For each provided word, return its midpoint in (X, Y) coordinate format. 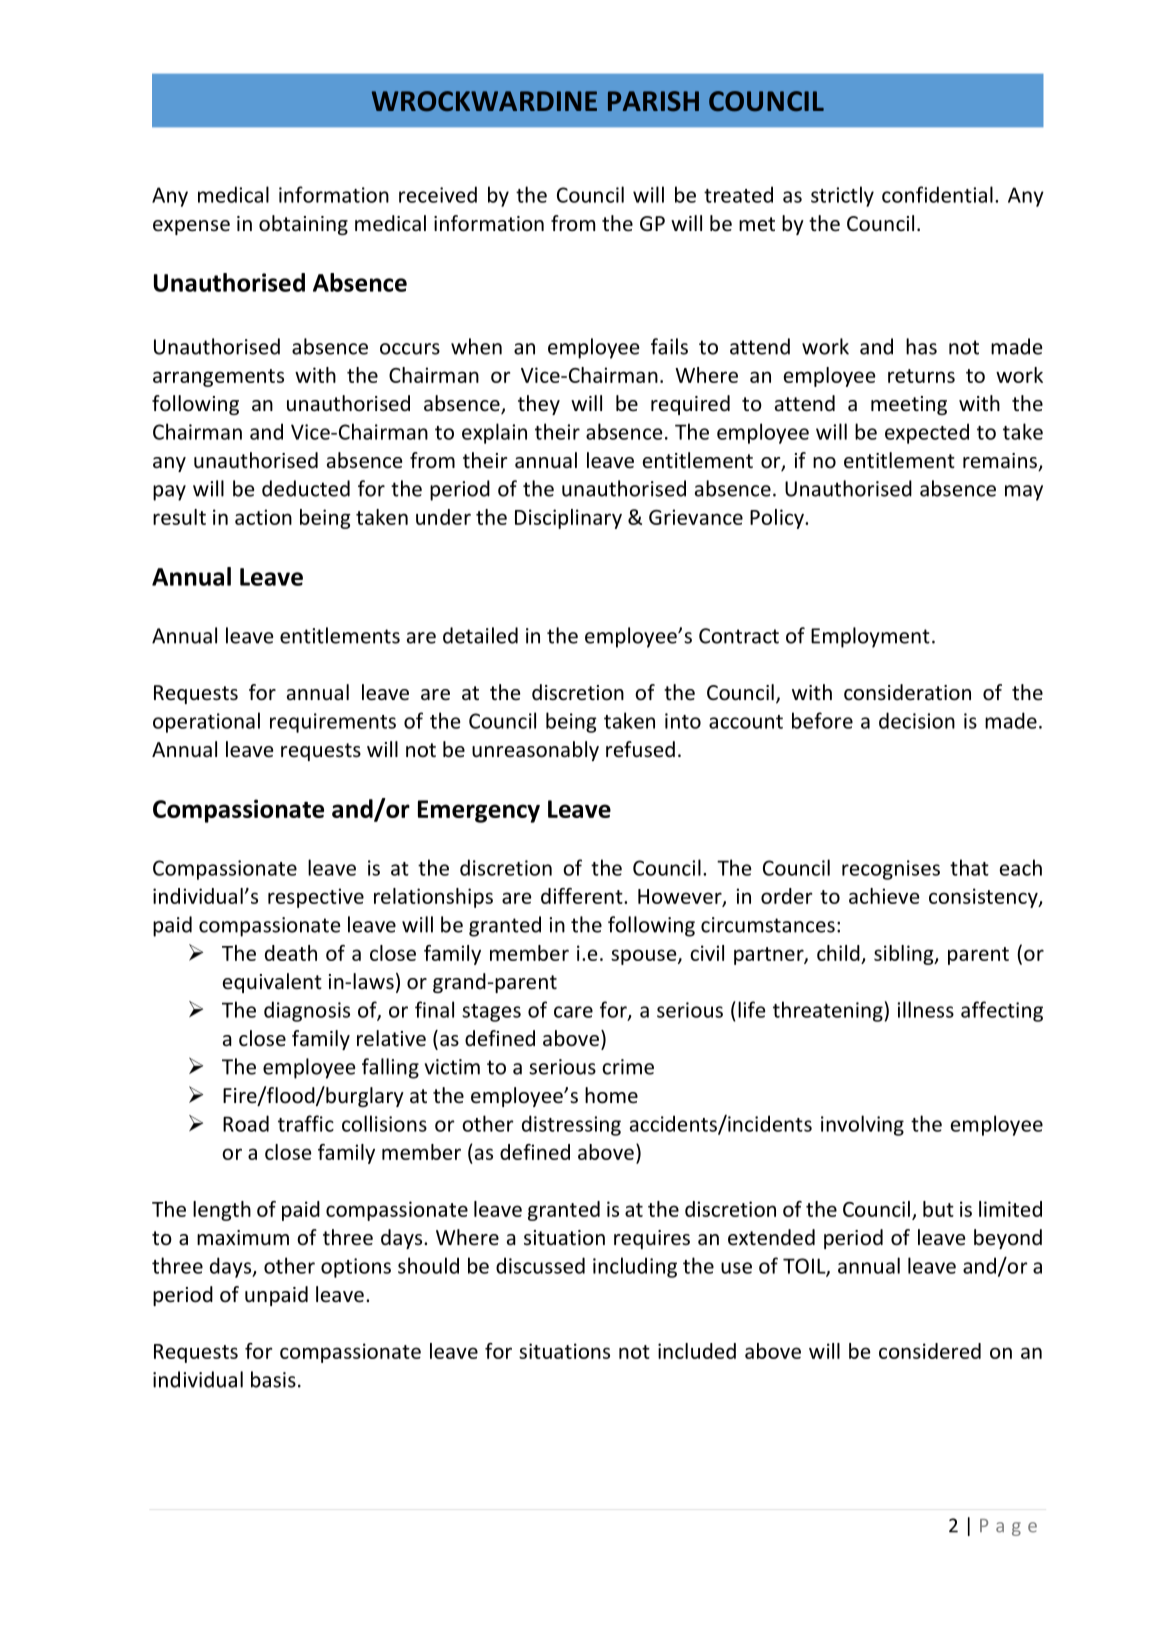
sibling (905, 955)
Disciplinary (568, 519)
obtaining (303, 225)
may (1024, 493)
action (263, 517)
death (291, 953)
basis (273, 1379)
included (697, 1351)
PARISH (653, 101)
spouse (645, 957)
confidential (937, 194)
